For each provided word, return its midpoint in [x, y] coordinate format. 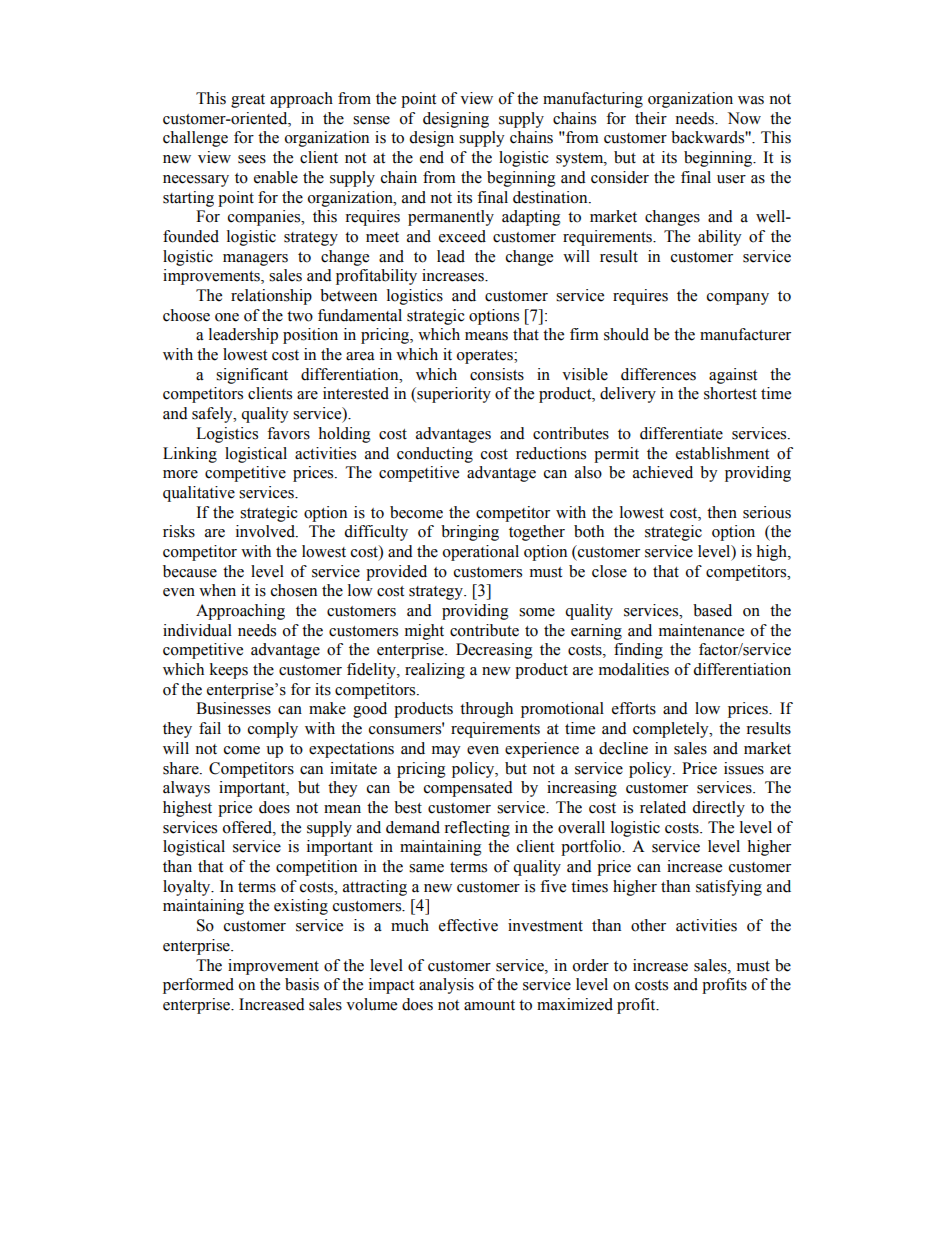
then [722, 512]
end [432, 157]
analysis [446, 986]
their [651, 118]
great [248, 101]
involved [266, 531]
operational [481, 553]
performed [198, 986]
